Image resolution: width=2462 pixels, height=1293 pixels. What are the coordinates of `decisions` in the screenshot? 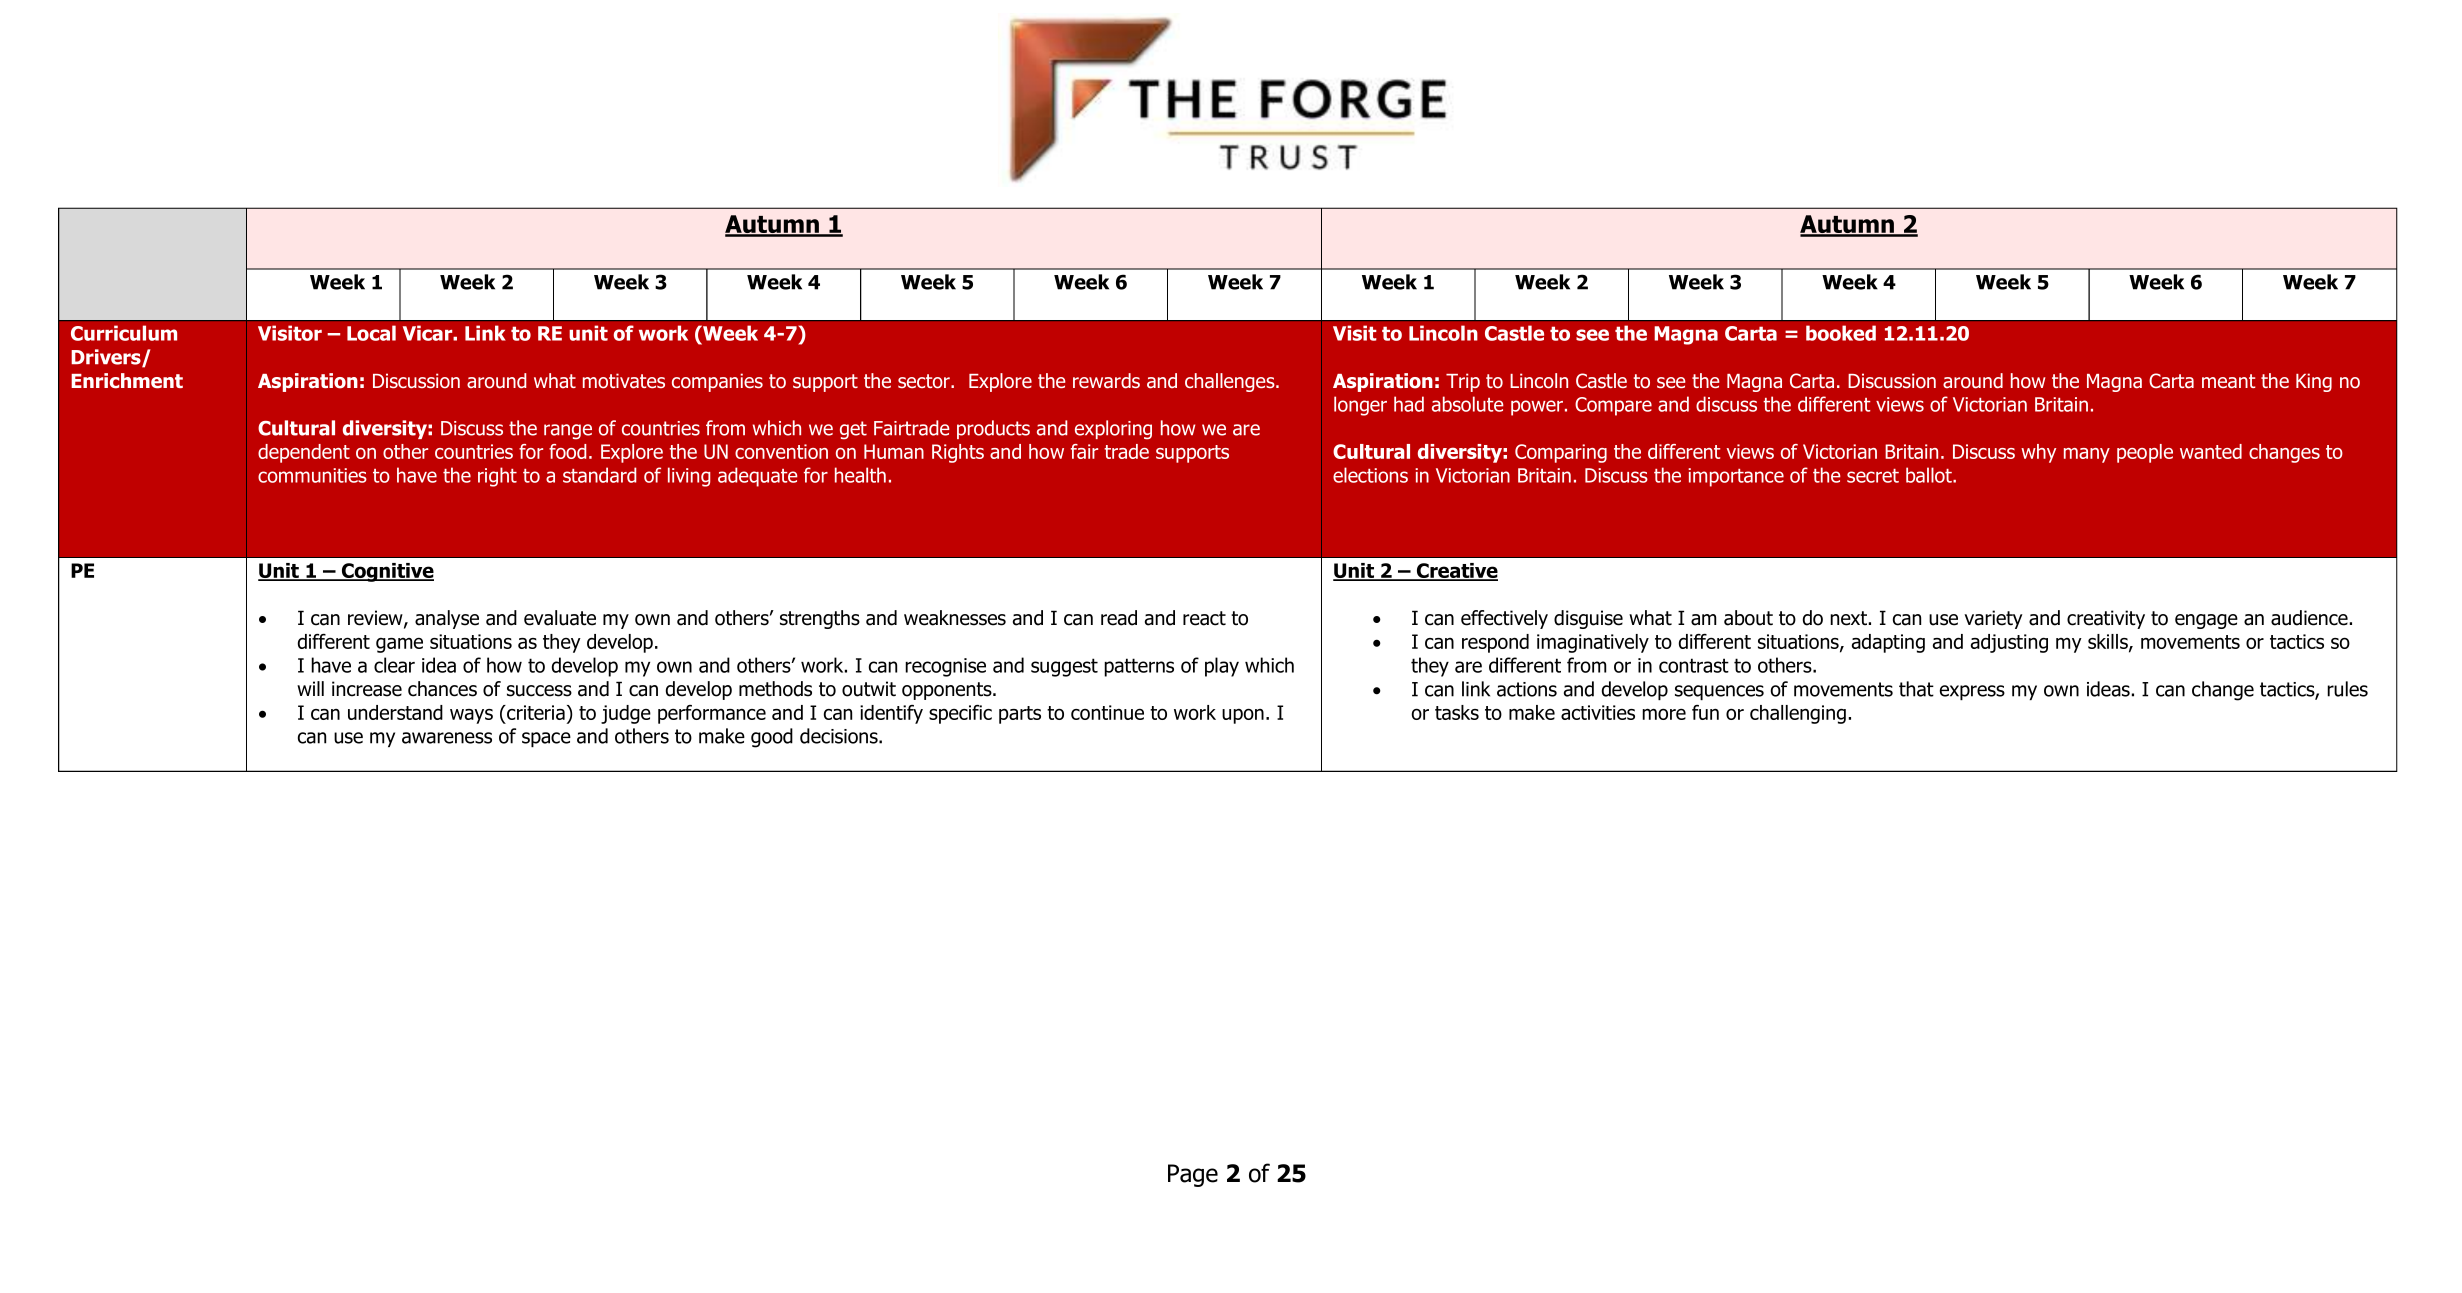 It's located at (840, 736).
